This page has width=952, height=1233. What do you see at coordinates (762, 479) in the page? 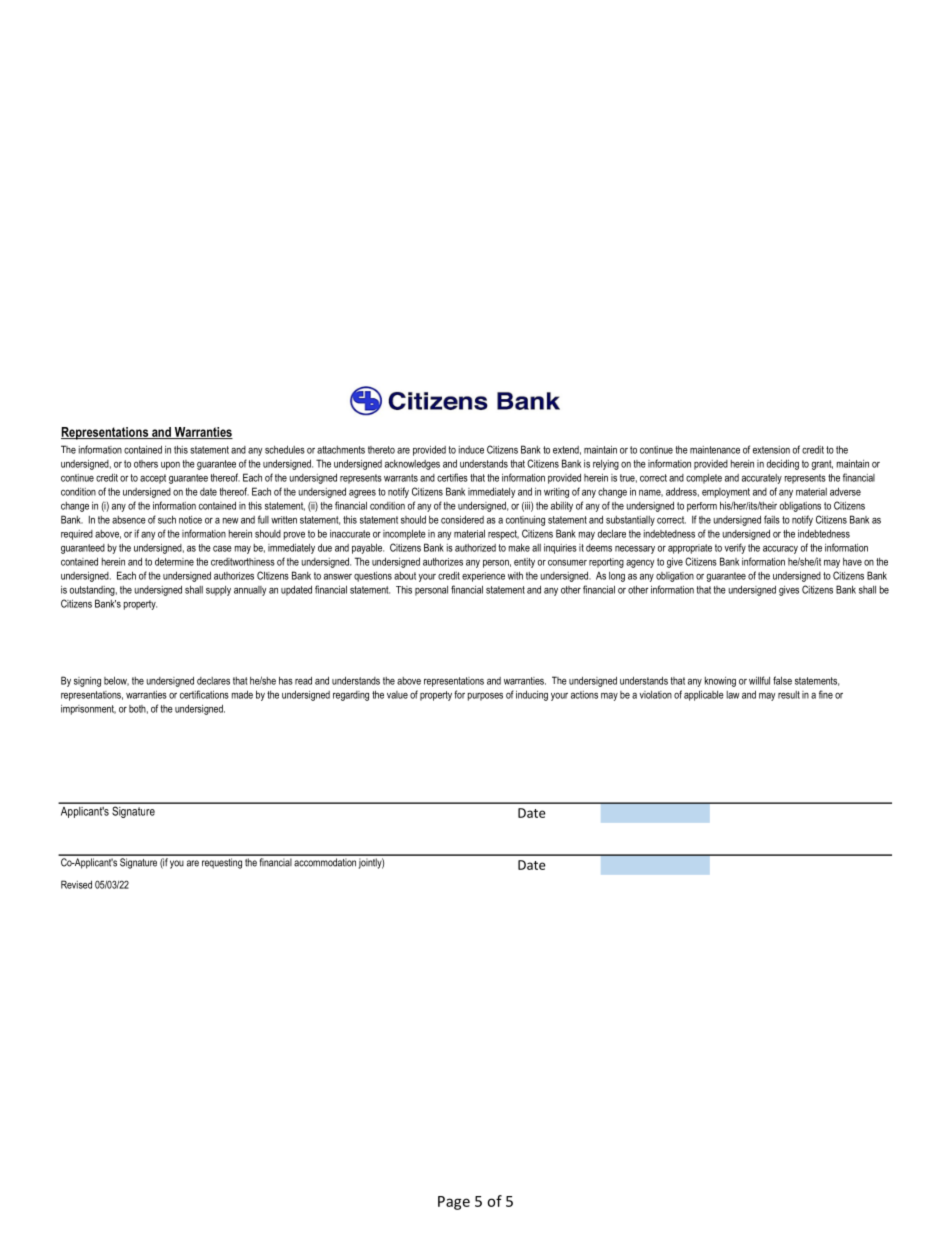
I see `accurately` at bounding box center [762, 479].
